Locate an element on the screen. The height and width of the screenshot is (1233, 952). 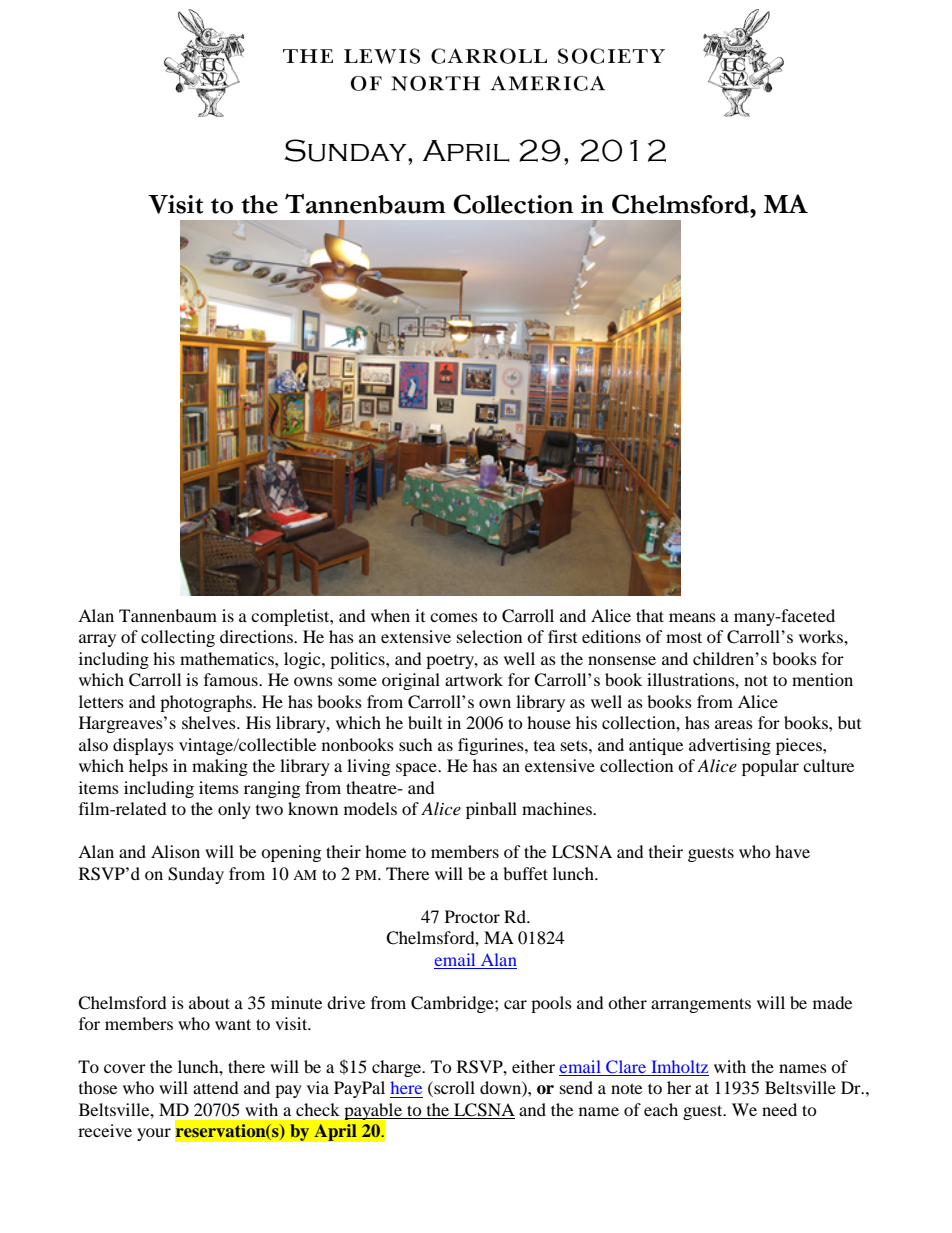
Proctor is located at coordinates (472, 916).
